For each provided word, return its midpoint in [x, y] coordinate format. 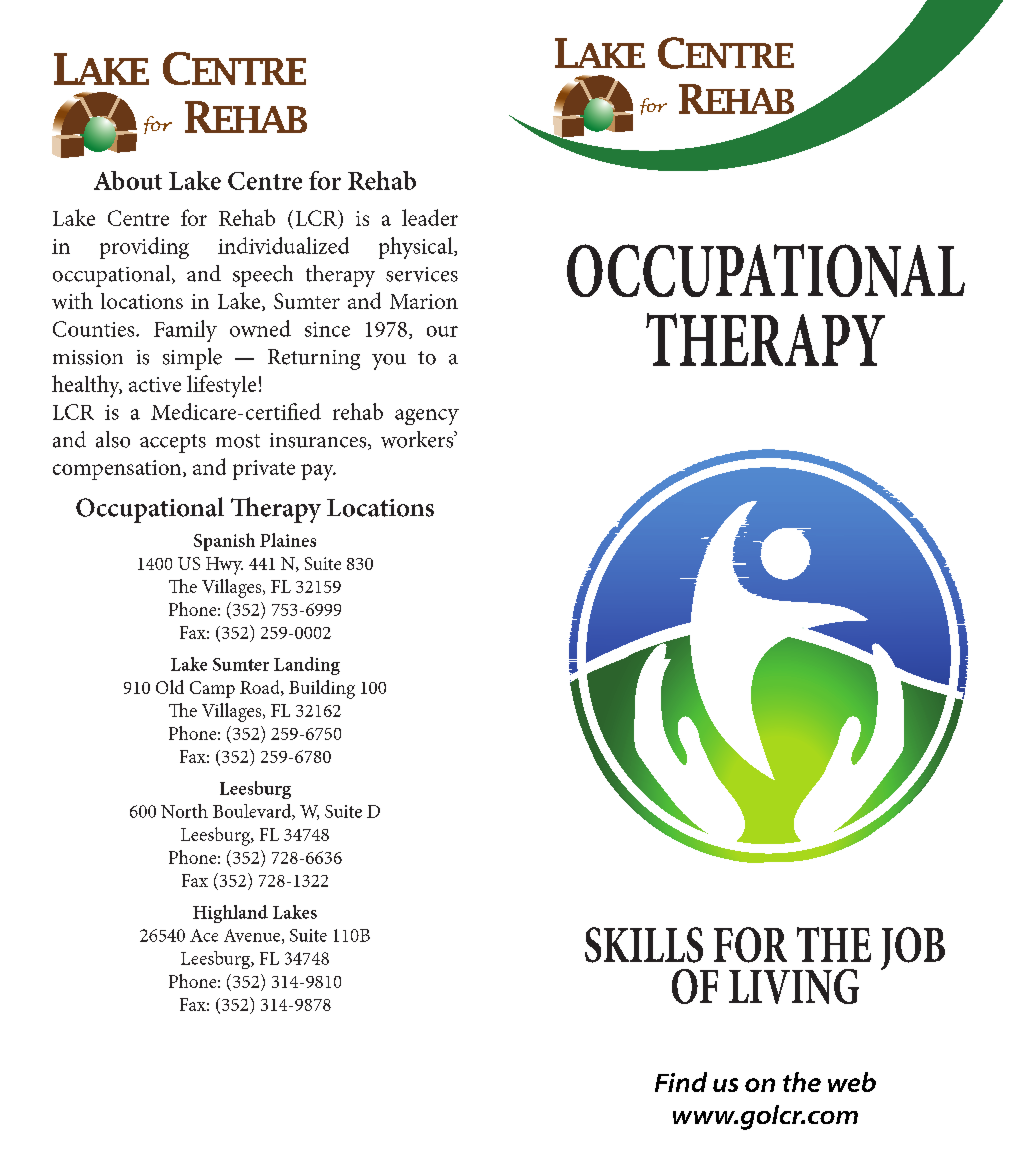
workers [418, 439]
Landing [307, 666]
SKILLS [644, 945]
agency [427, 417]
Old [170, 687]
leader [430, 217]
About [128, 180]
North [184, 811]
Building [322, 689]
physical [417, 248]
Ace [204, 935]
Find [681, 1082]
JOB [913, 948]
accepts [173, 443]
